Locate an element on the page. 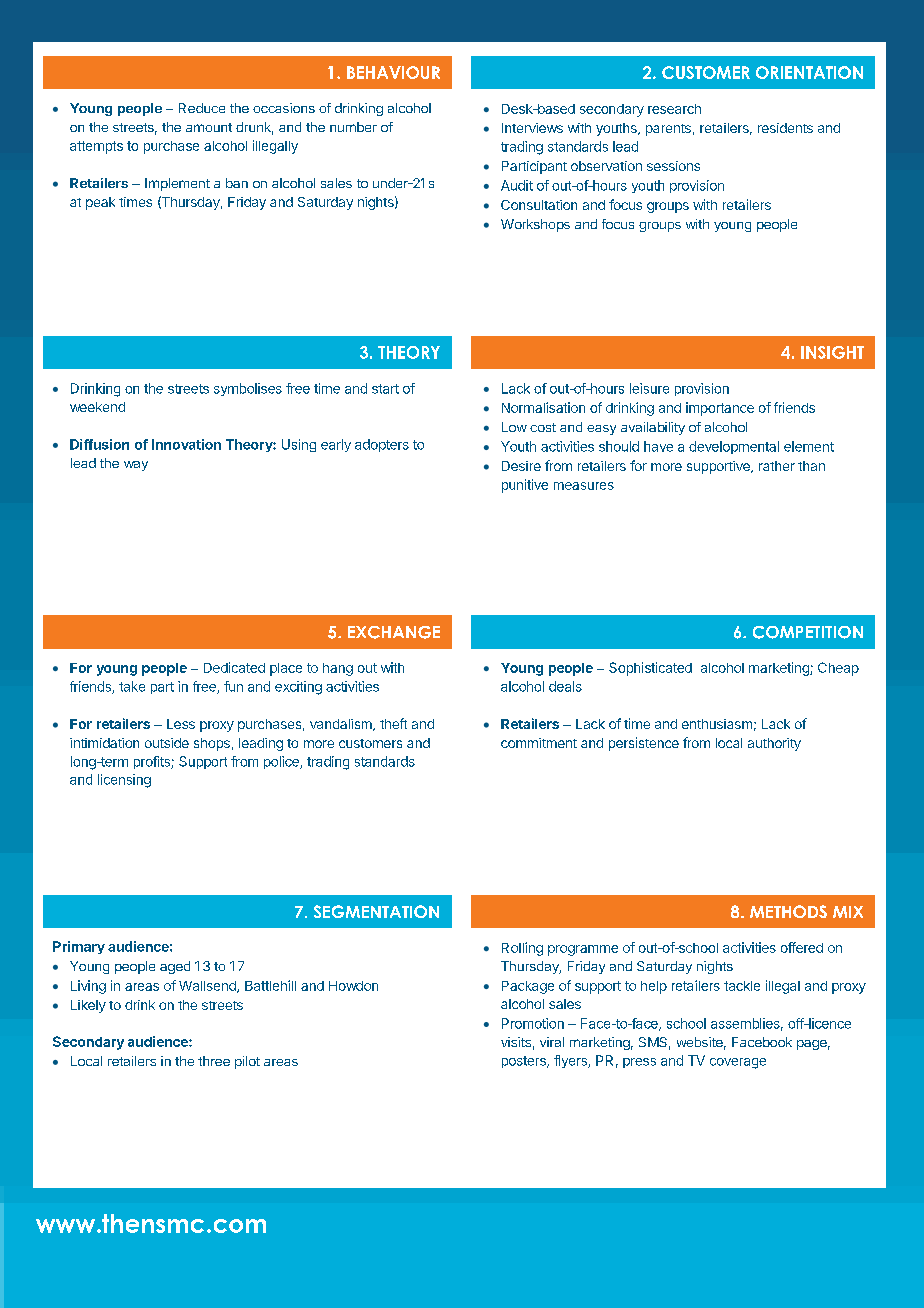  INSIGHT is located at coordinates (832, 352).
